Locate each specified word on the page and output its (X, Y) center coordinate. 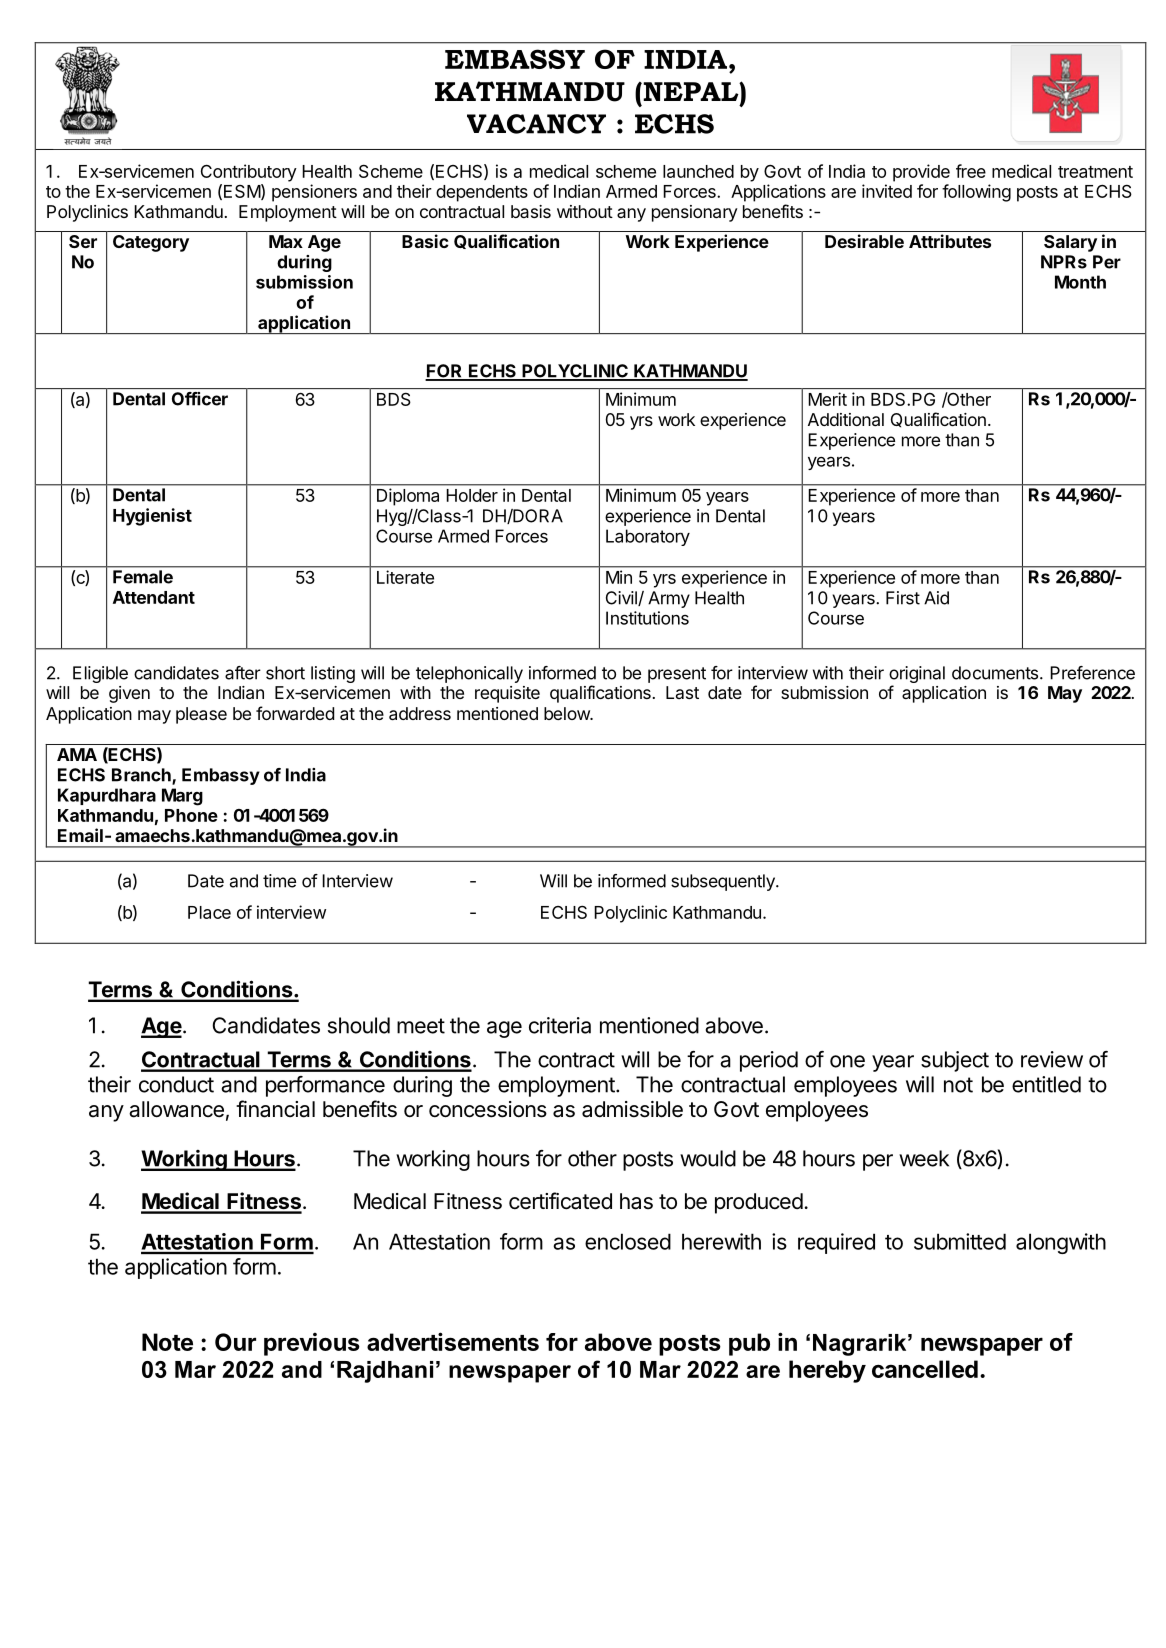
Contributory (249, 173)
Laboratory (648, 537)
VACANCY (536, 124)
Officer (200, 399)
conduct (176, 1084)
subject (955, 1061)
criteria (560, 1025)
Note (167, 1342)
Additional (846, 419)
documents (995, 673)
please (201, 715)
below (567, 713)
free (971, 171)
